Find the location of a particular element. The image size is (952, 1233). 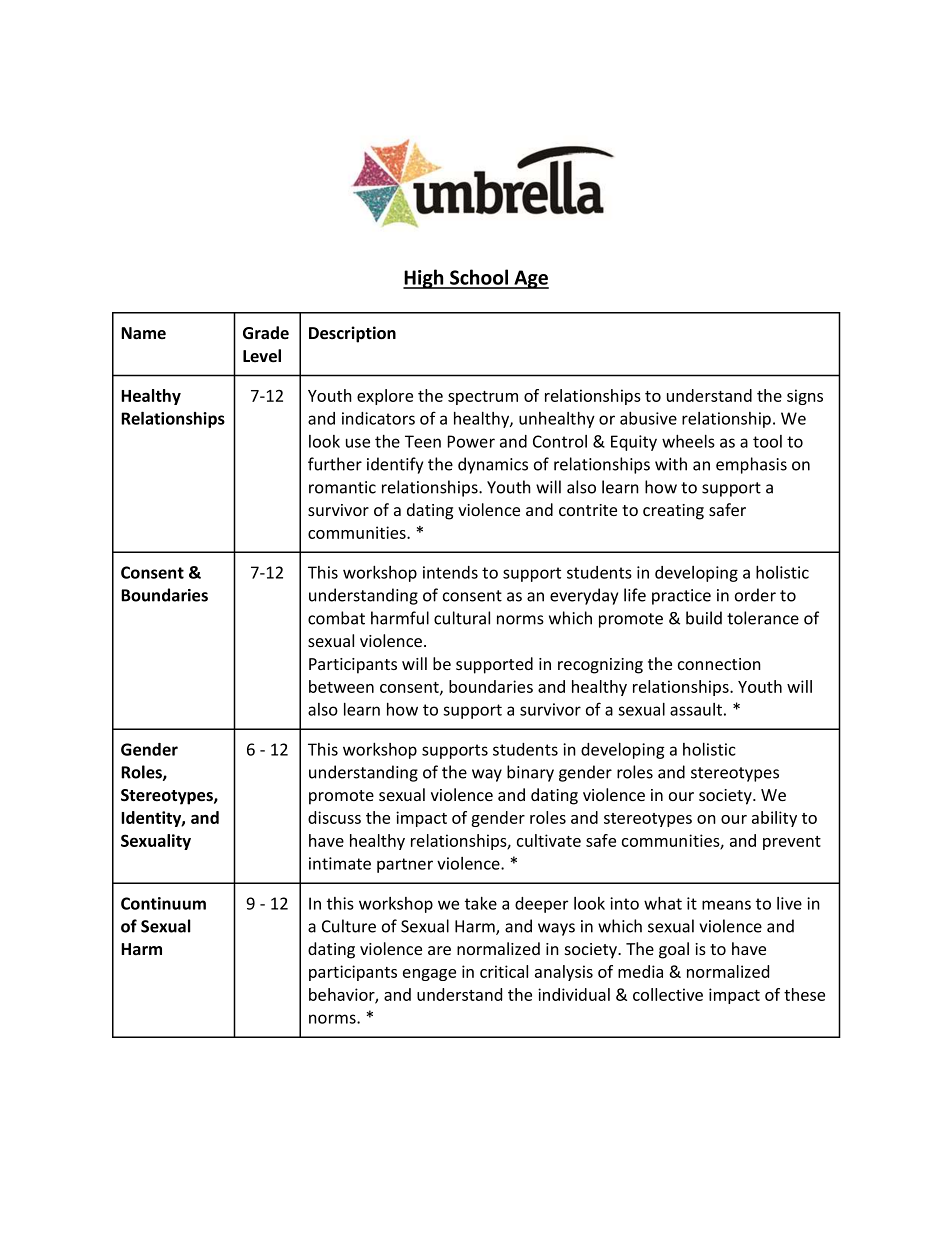

critical is located at coordinates (504, 971).
